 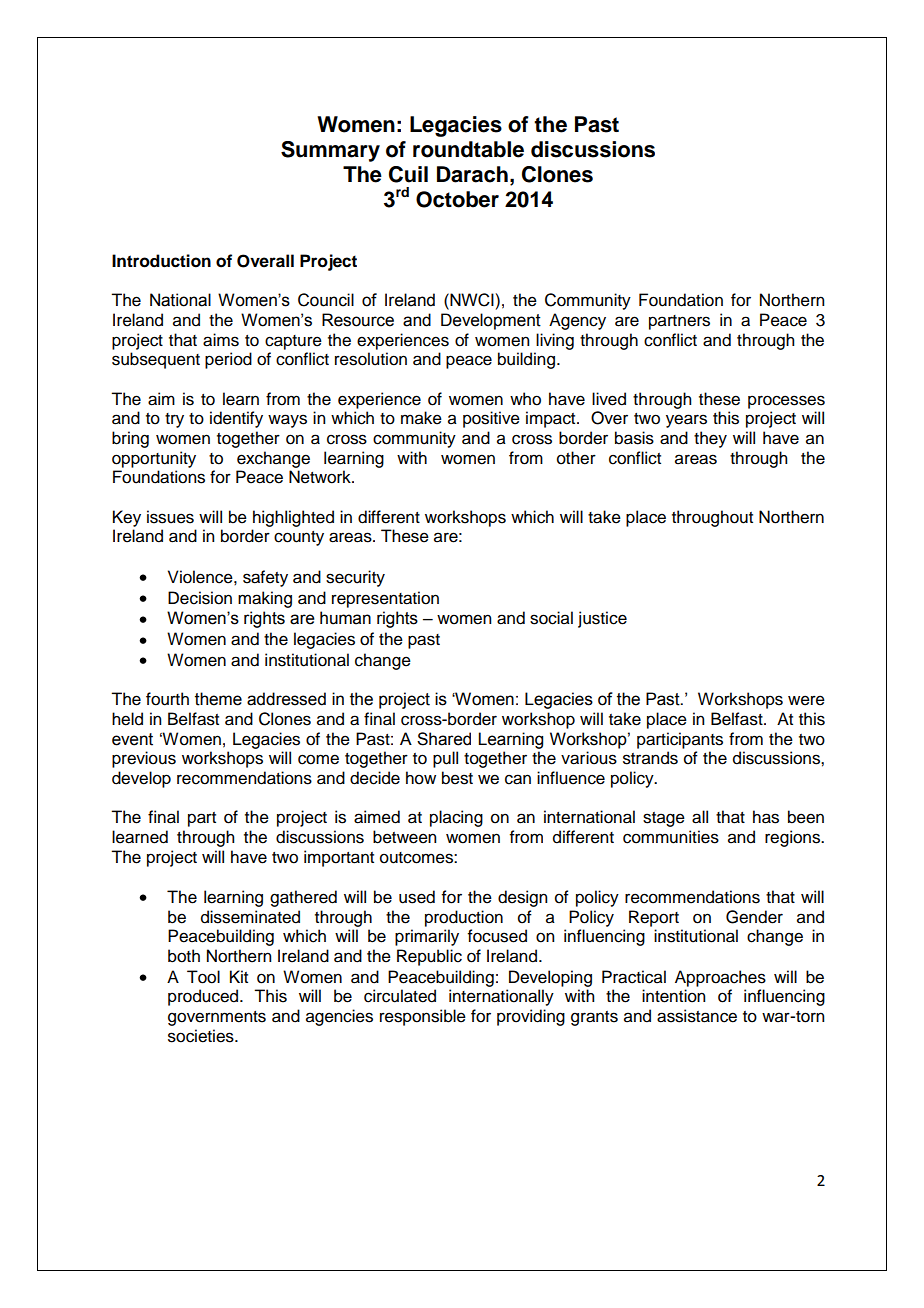 I want to click on placing, so click(x=456, y=818).
